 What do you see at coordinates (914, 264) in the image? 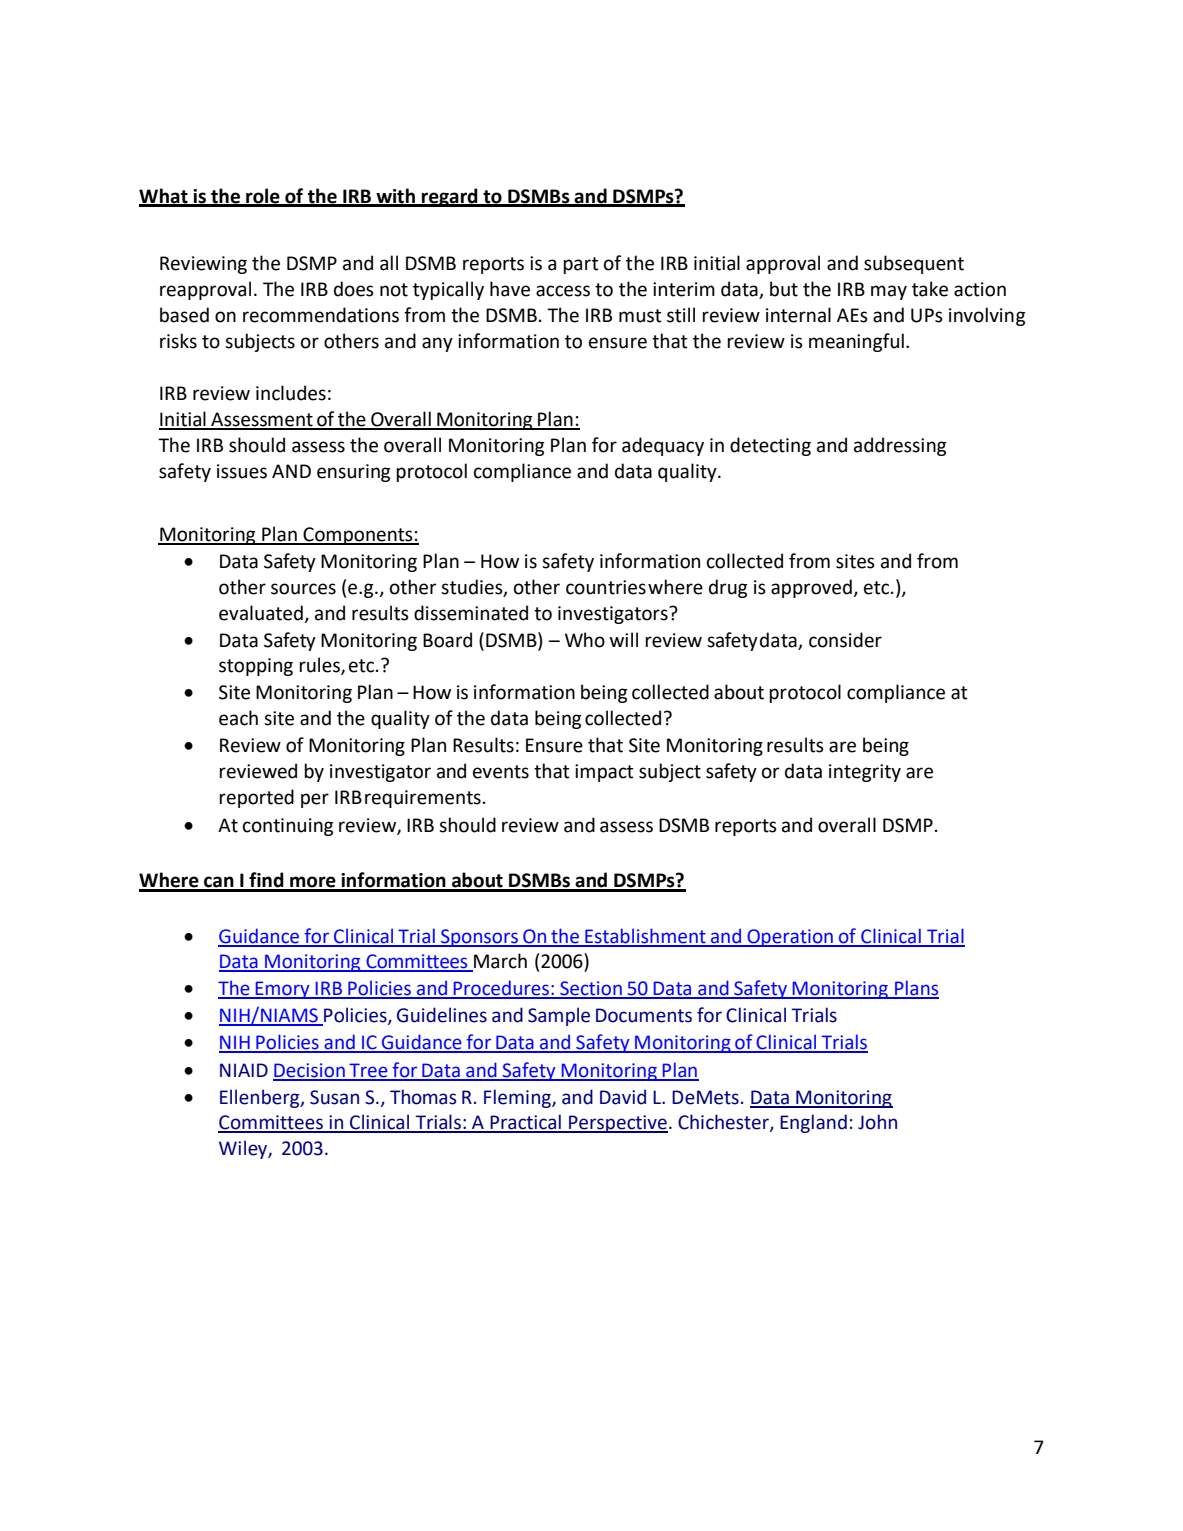
I see `subsequent` at bounding box center [914, 264].
